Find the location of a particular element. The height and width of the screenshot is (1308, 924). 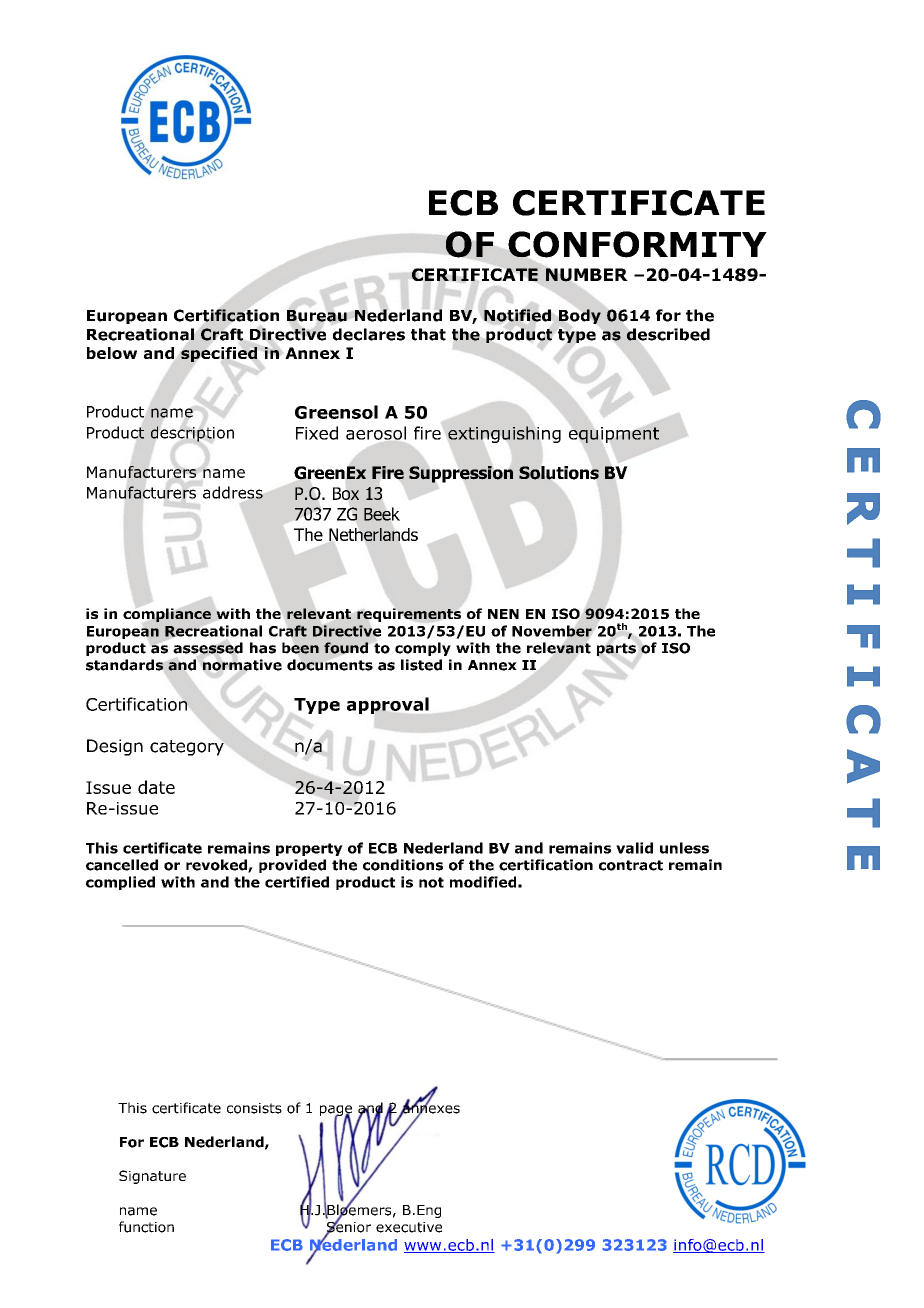

specified is located at coordinates (219, 354).
